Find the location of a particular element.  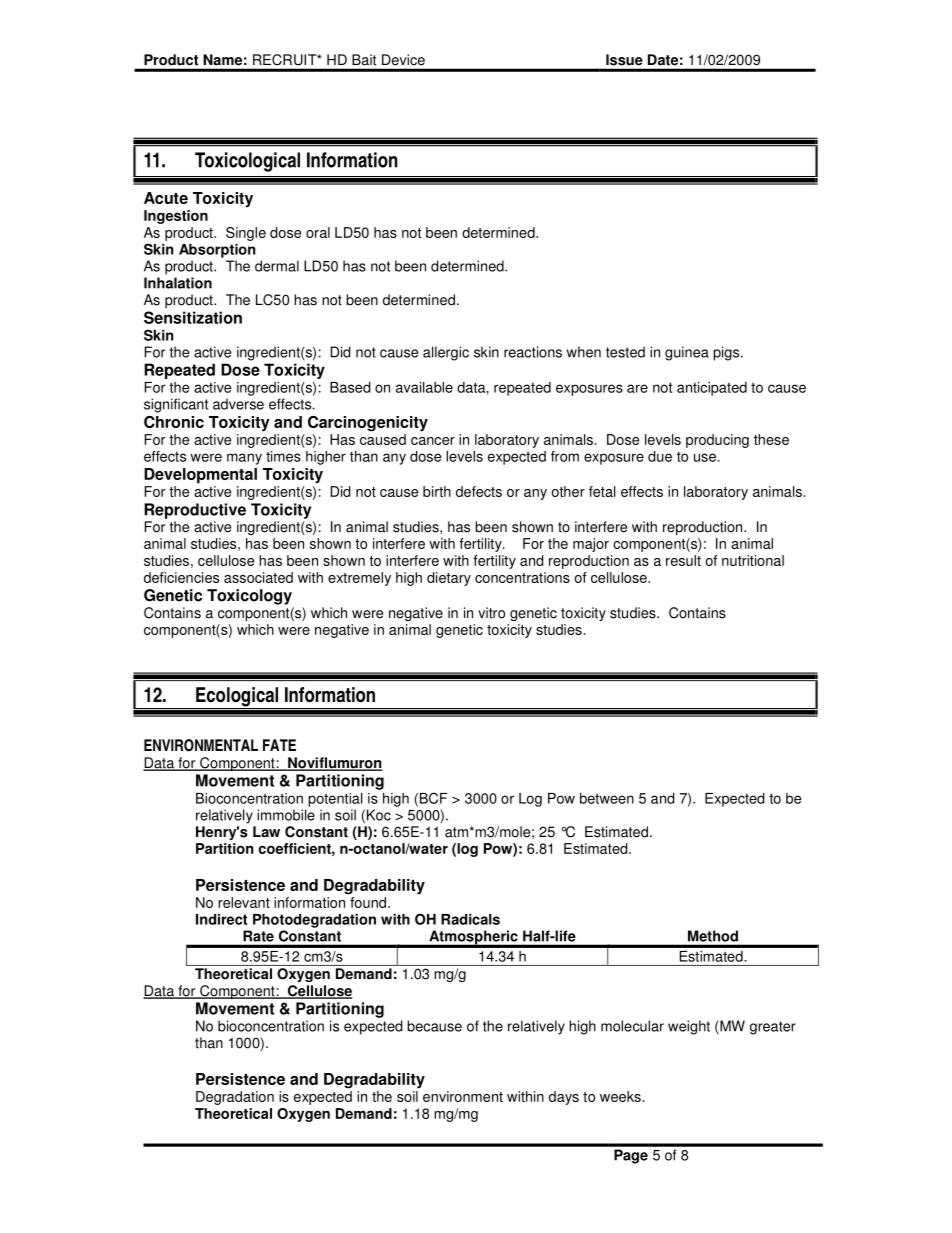

Device is located at coordinates (403, 59).
